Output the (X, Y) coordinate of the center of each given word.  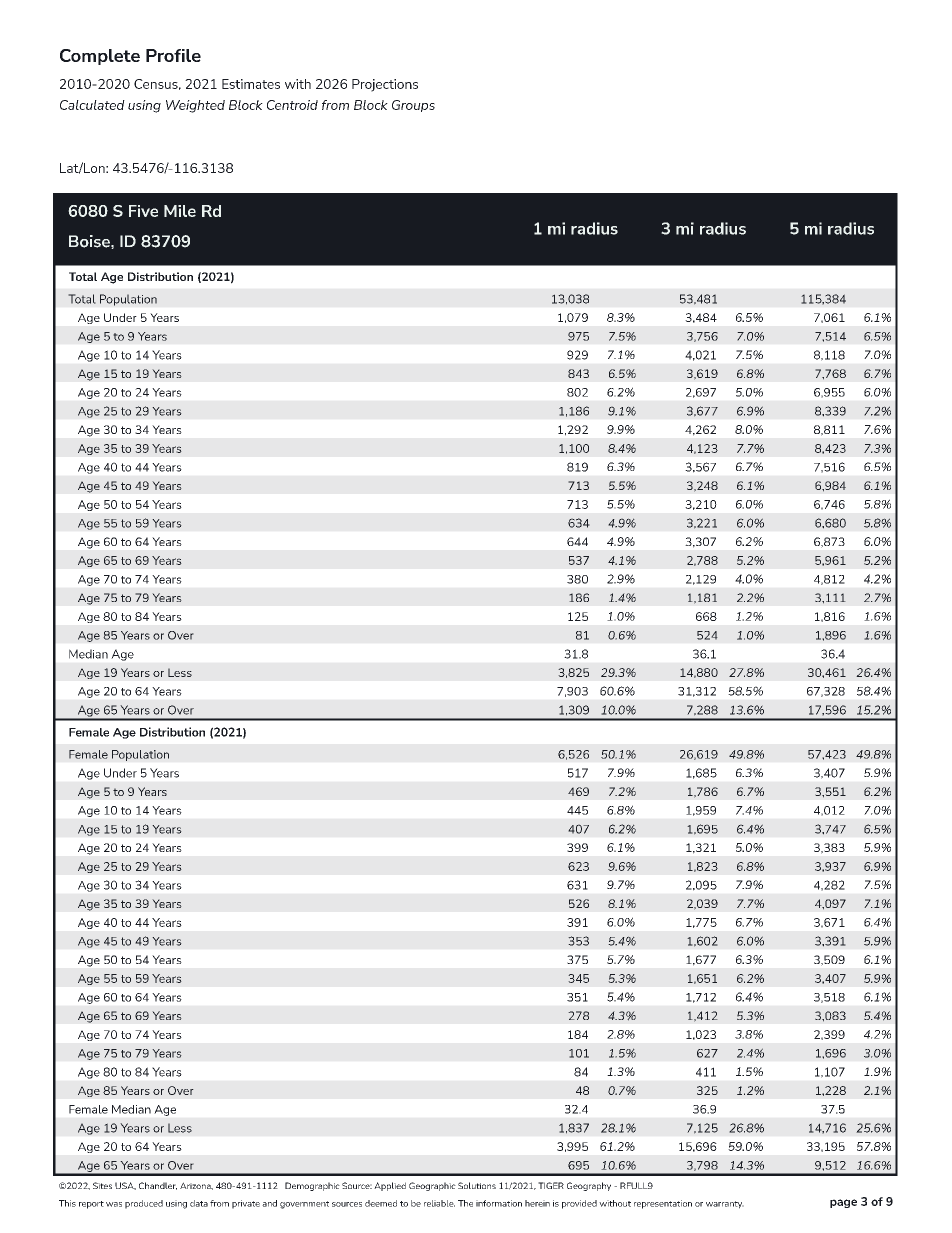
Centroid (292, 105)
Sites (102, 1185)
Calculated (92, 105)
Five (143, 211)
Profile (173, 55)
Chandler (158, 1186)
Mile (180, 211)
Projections (385, 85)
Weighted (195, 106)
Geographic (432, 1186)
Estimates (251, 84)
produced (144, 1204)
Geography (589, 1186)
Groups (413, 106)
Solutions (477, 1185)
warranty (725, 1205)
